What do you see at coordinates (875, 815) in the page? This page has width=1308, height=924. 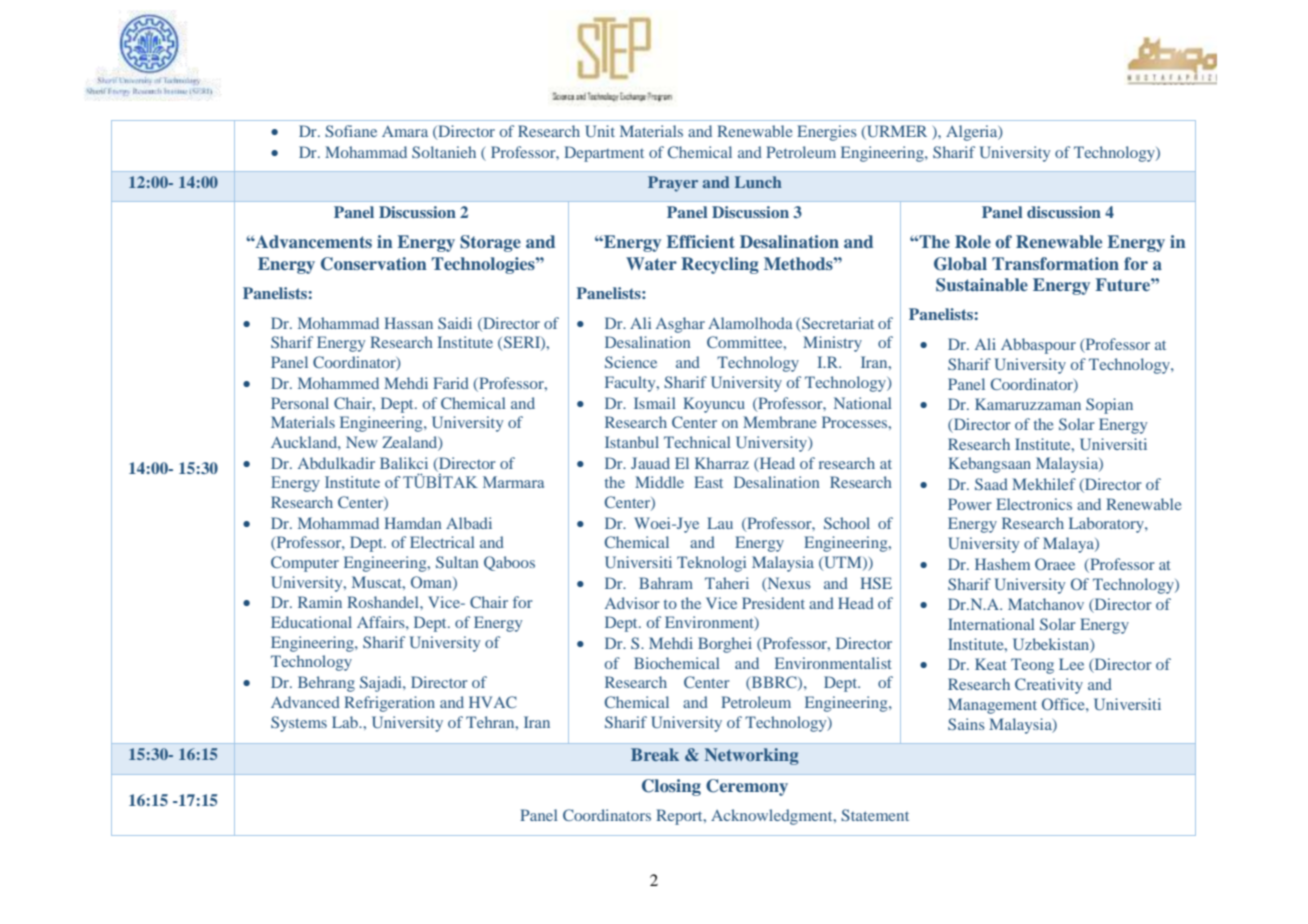 I see `Statement` at bounding box center [875, 815].
